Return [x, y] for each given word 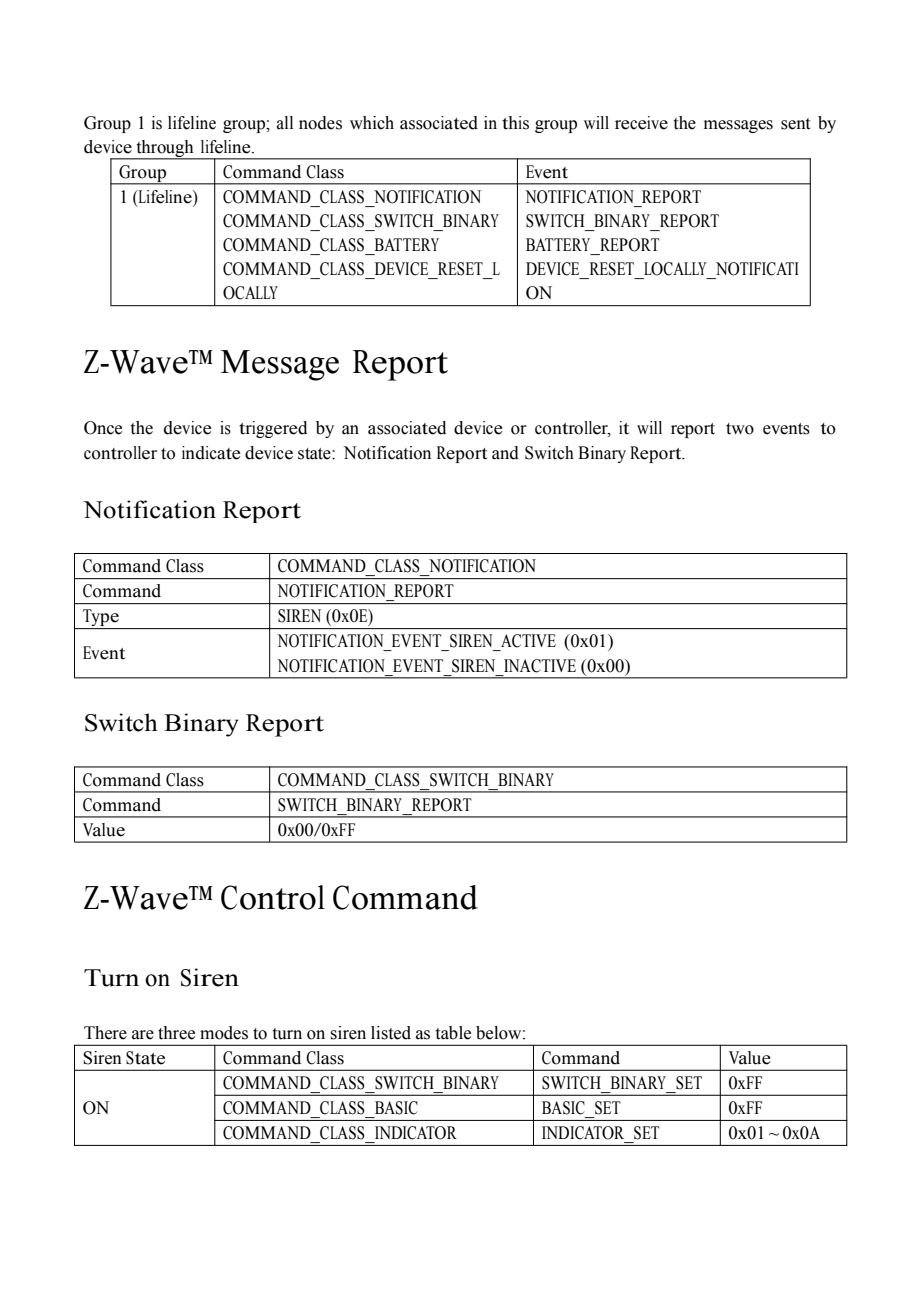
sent [795, 124]
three [176, 1033]
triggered [273, 429]
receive [641, 123]
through [165, 149]
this [515, 123]
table [453, 1033]
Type [101, 619]
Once [103, 428]
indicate [211, 453]
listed [391, 1033]
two [740, 429]
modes [224, 1033]
